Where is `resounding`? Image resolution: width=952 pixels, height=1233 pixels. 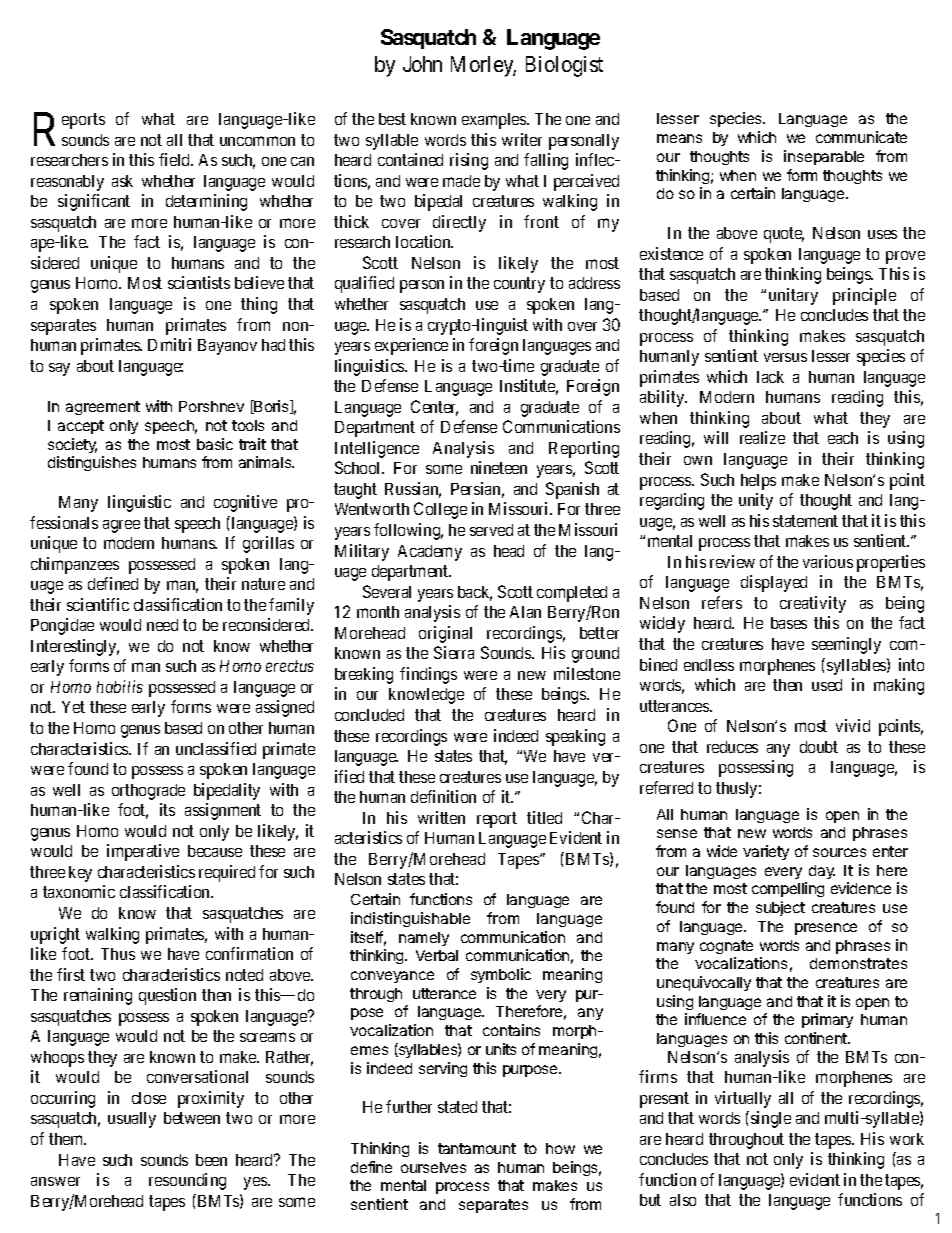 resounding is located at coordinates (187, 1181).
